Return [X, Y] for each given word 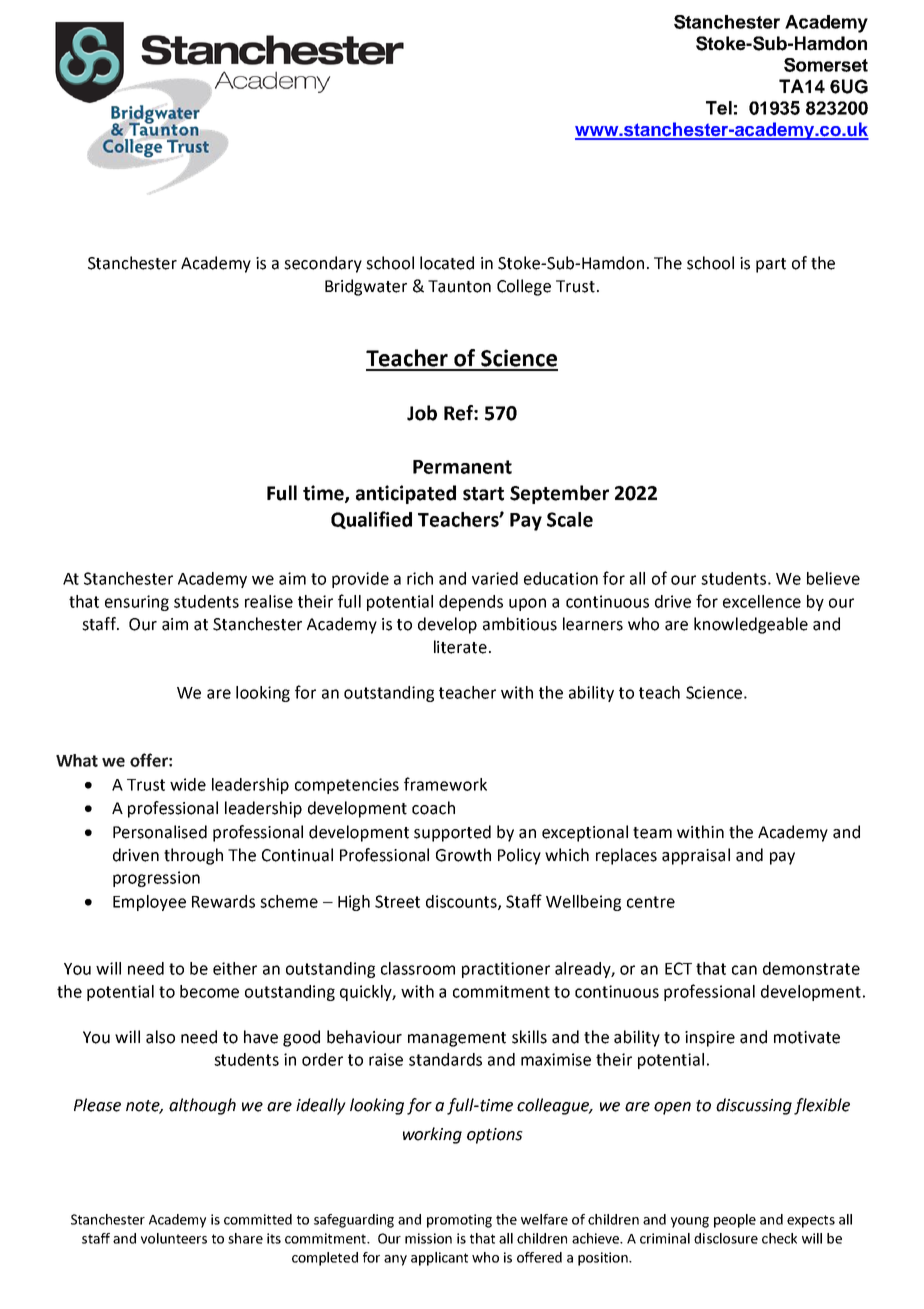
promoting [459, 1221]
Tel [719, 108]
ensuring [137, 603]
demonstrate [811, 968]
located [447, 263]
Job [422, 413]
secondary [323, 264]
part [771, 265]
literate [460, 647]
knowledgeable [751, 625]
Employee [149, 903]
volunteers [174, 1238]
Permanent [462, 467]
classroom [418, 968]
